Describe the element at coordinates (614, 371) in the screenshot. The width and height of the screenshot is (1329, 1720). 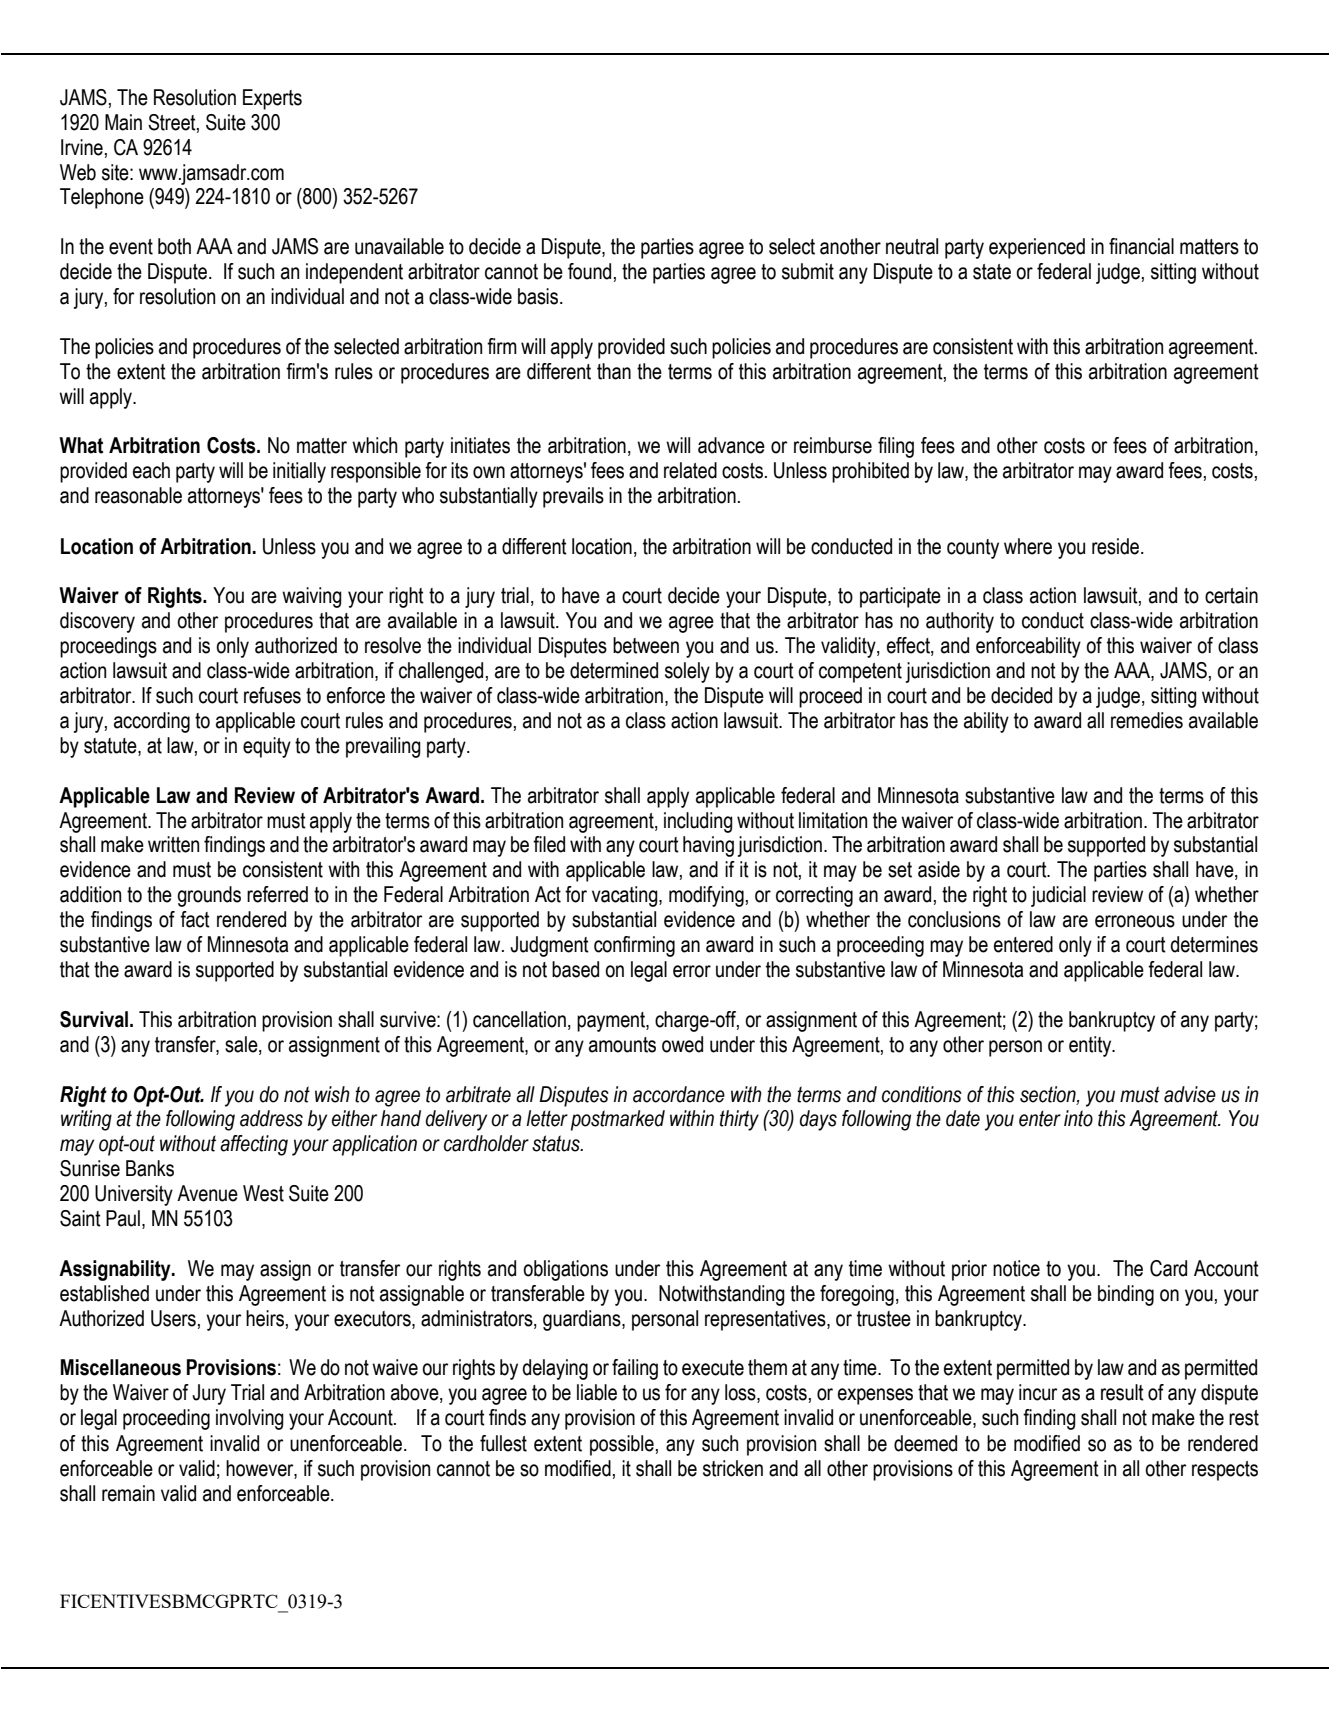
I see `than` at that location.
